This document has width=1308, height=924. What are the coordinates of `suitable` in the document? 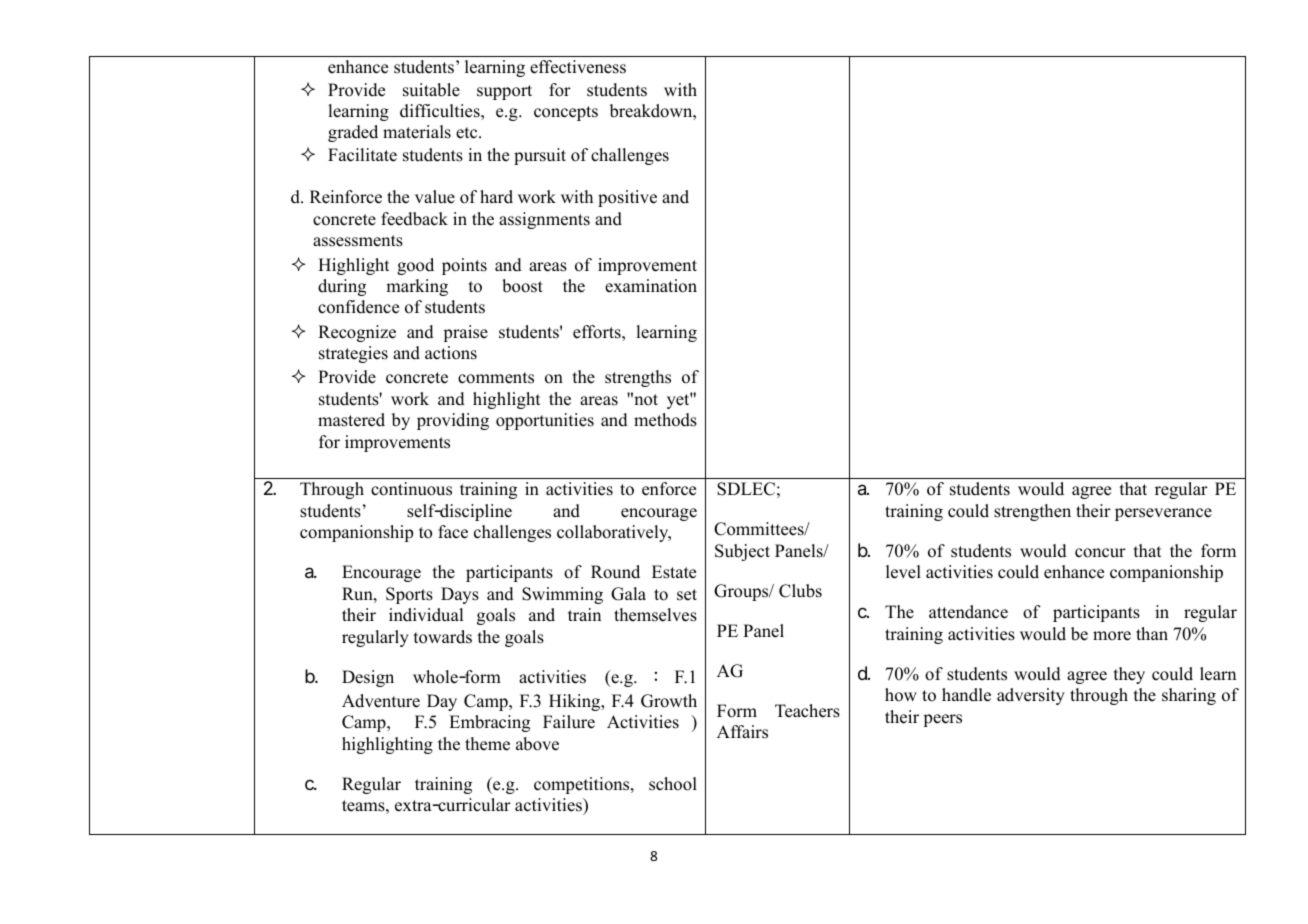 It's located at (431, 90).
